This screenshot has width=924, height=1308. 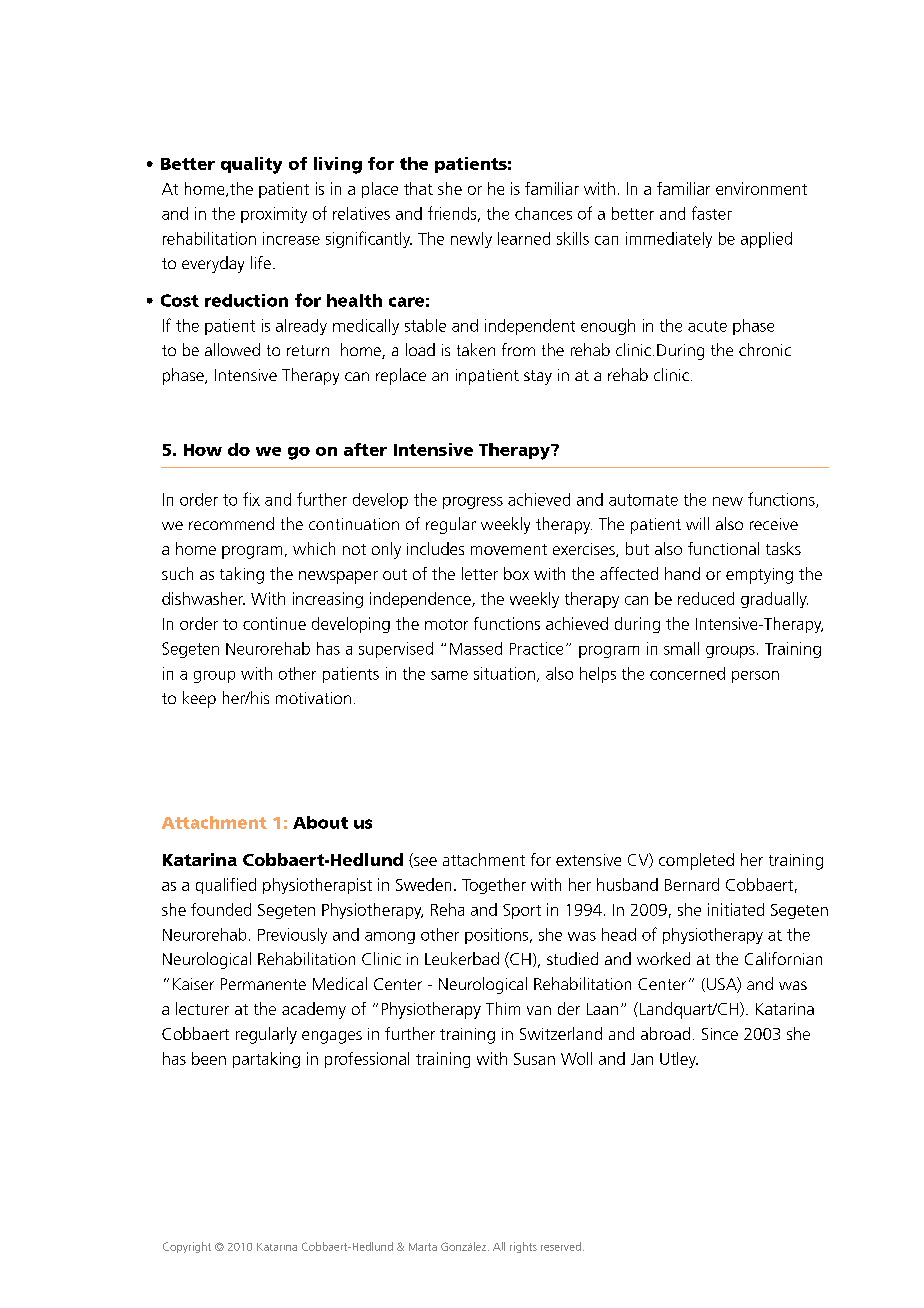 I want to click on movement, so click(x=509, y=549).
